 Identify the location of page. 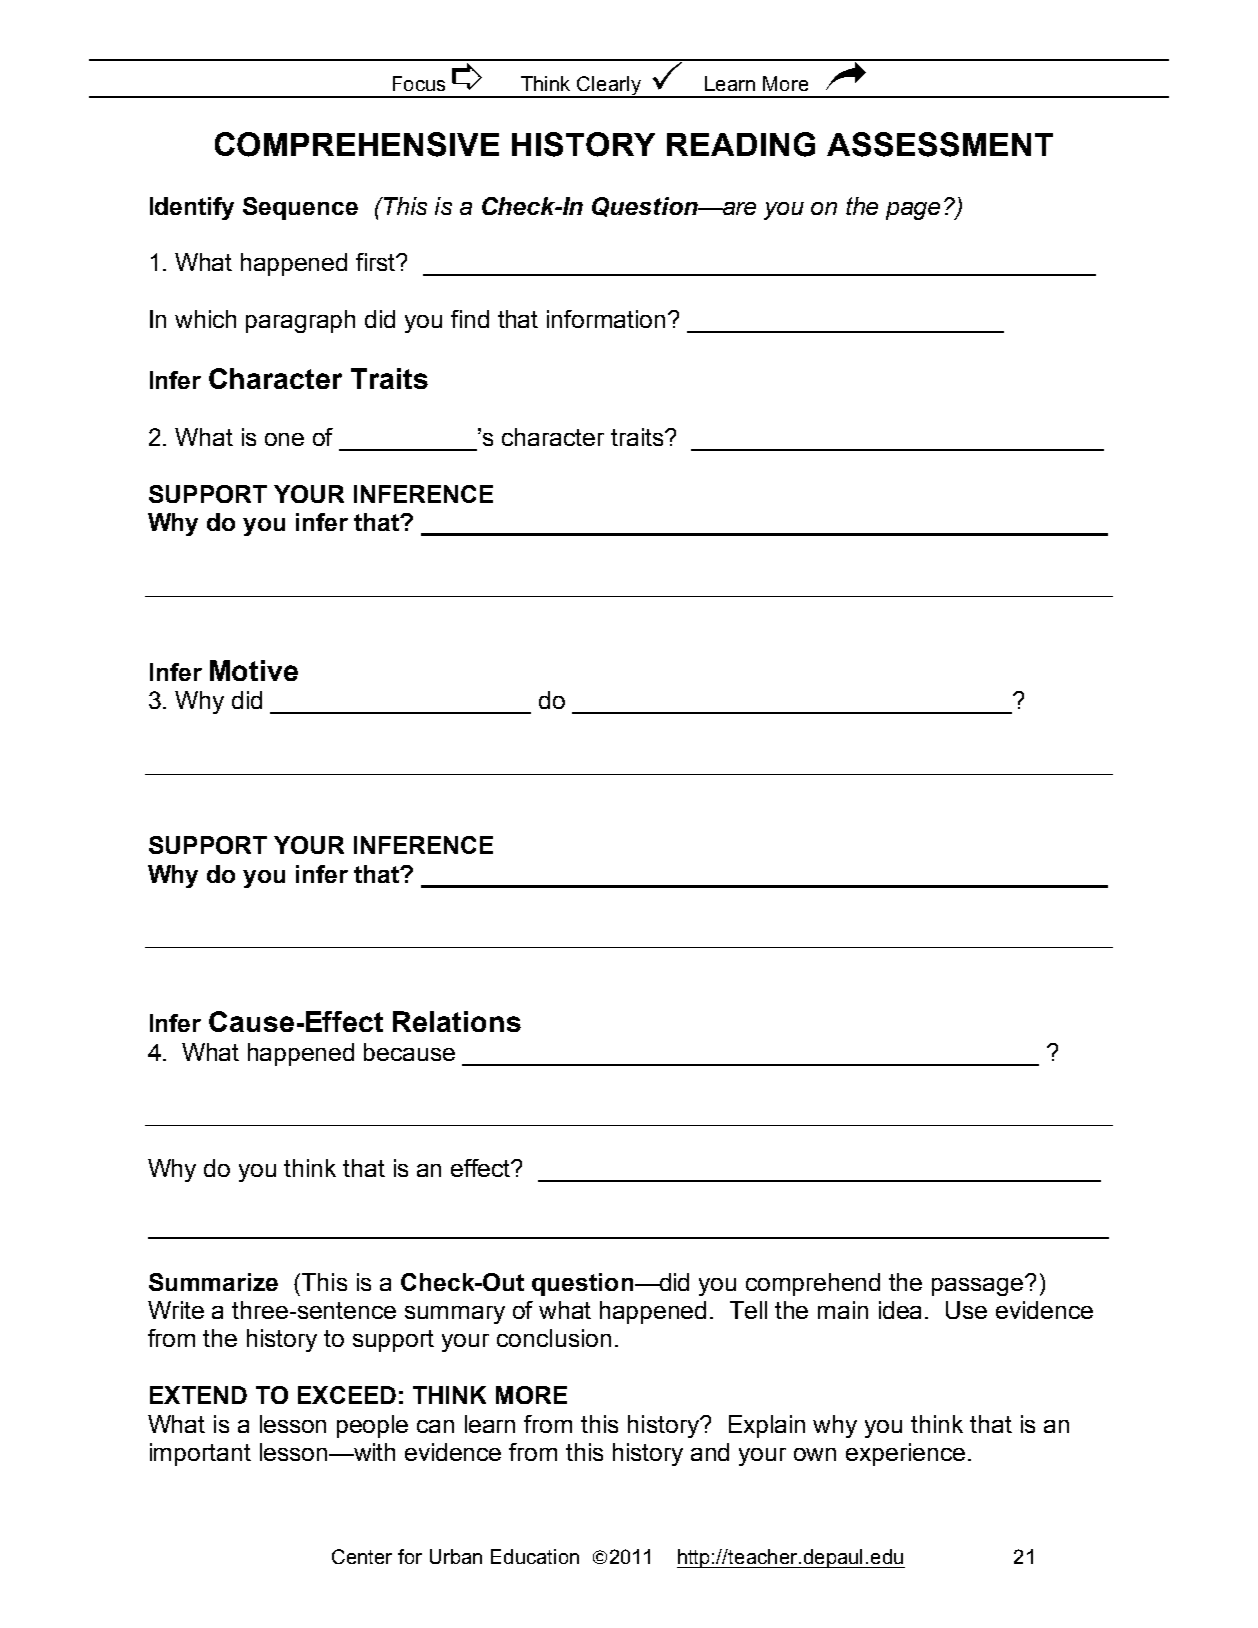
(913, 211).
